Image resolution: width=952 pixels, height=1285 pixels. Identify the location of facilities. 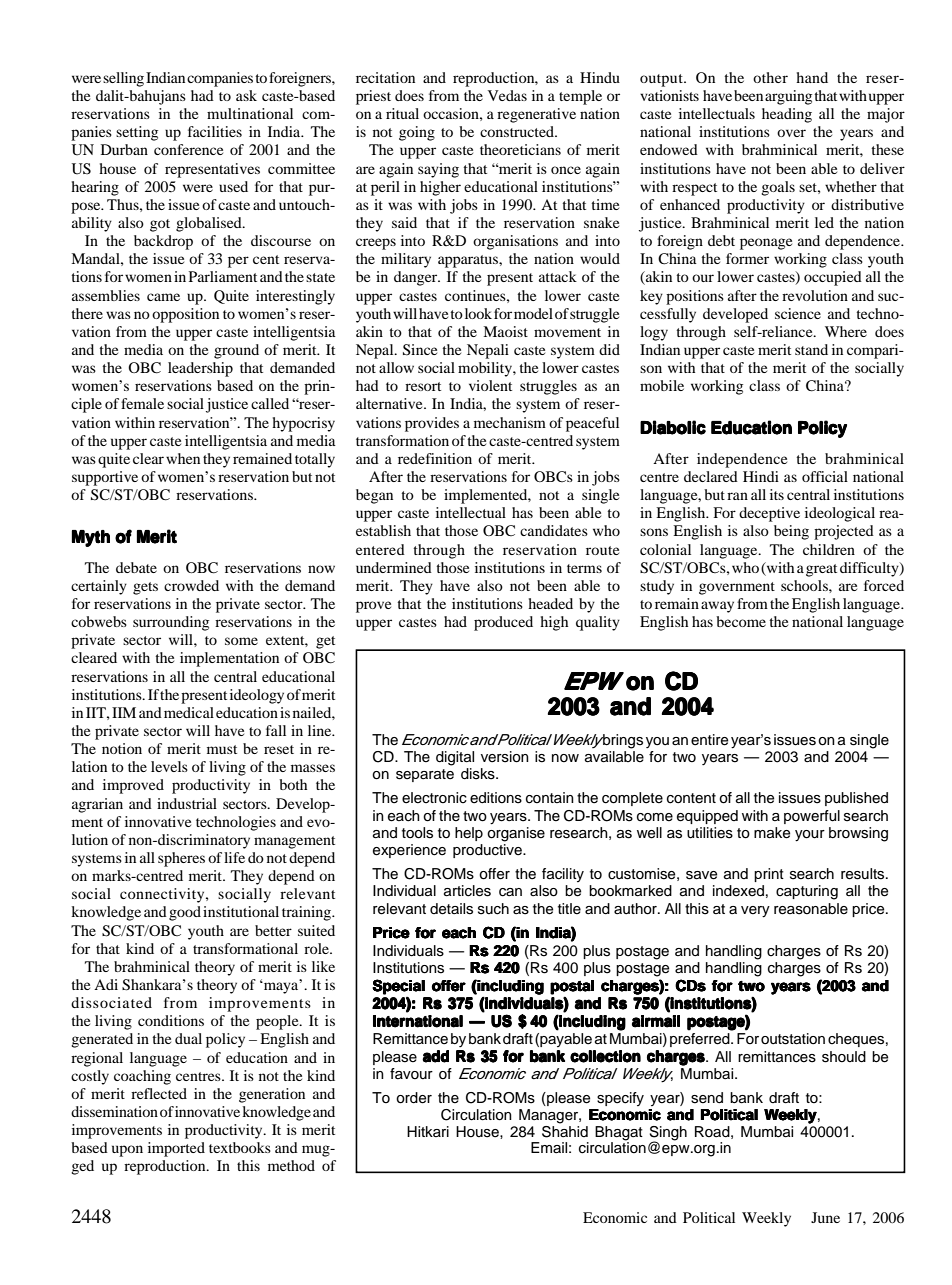
(215, 131).
